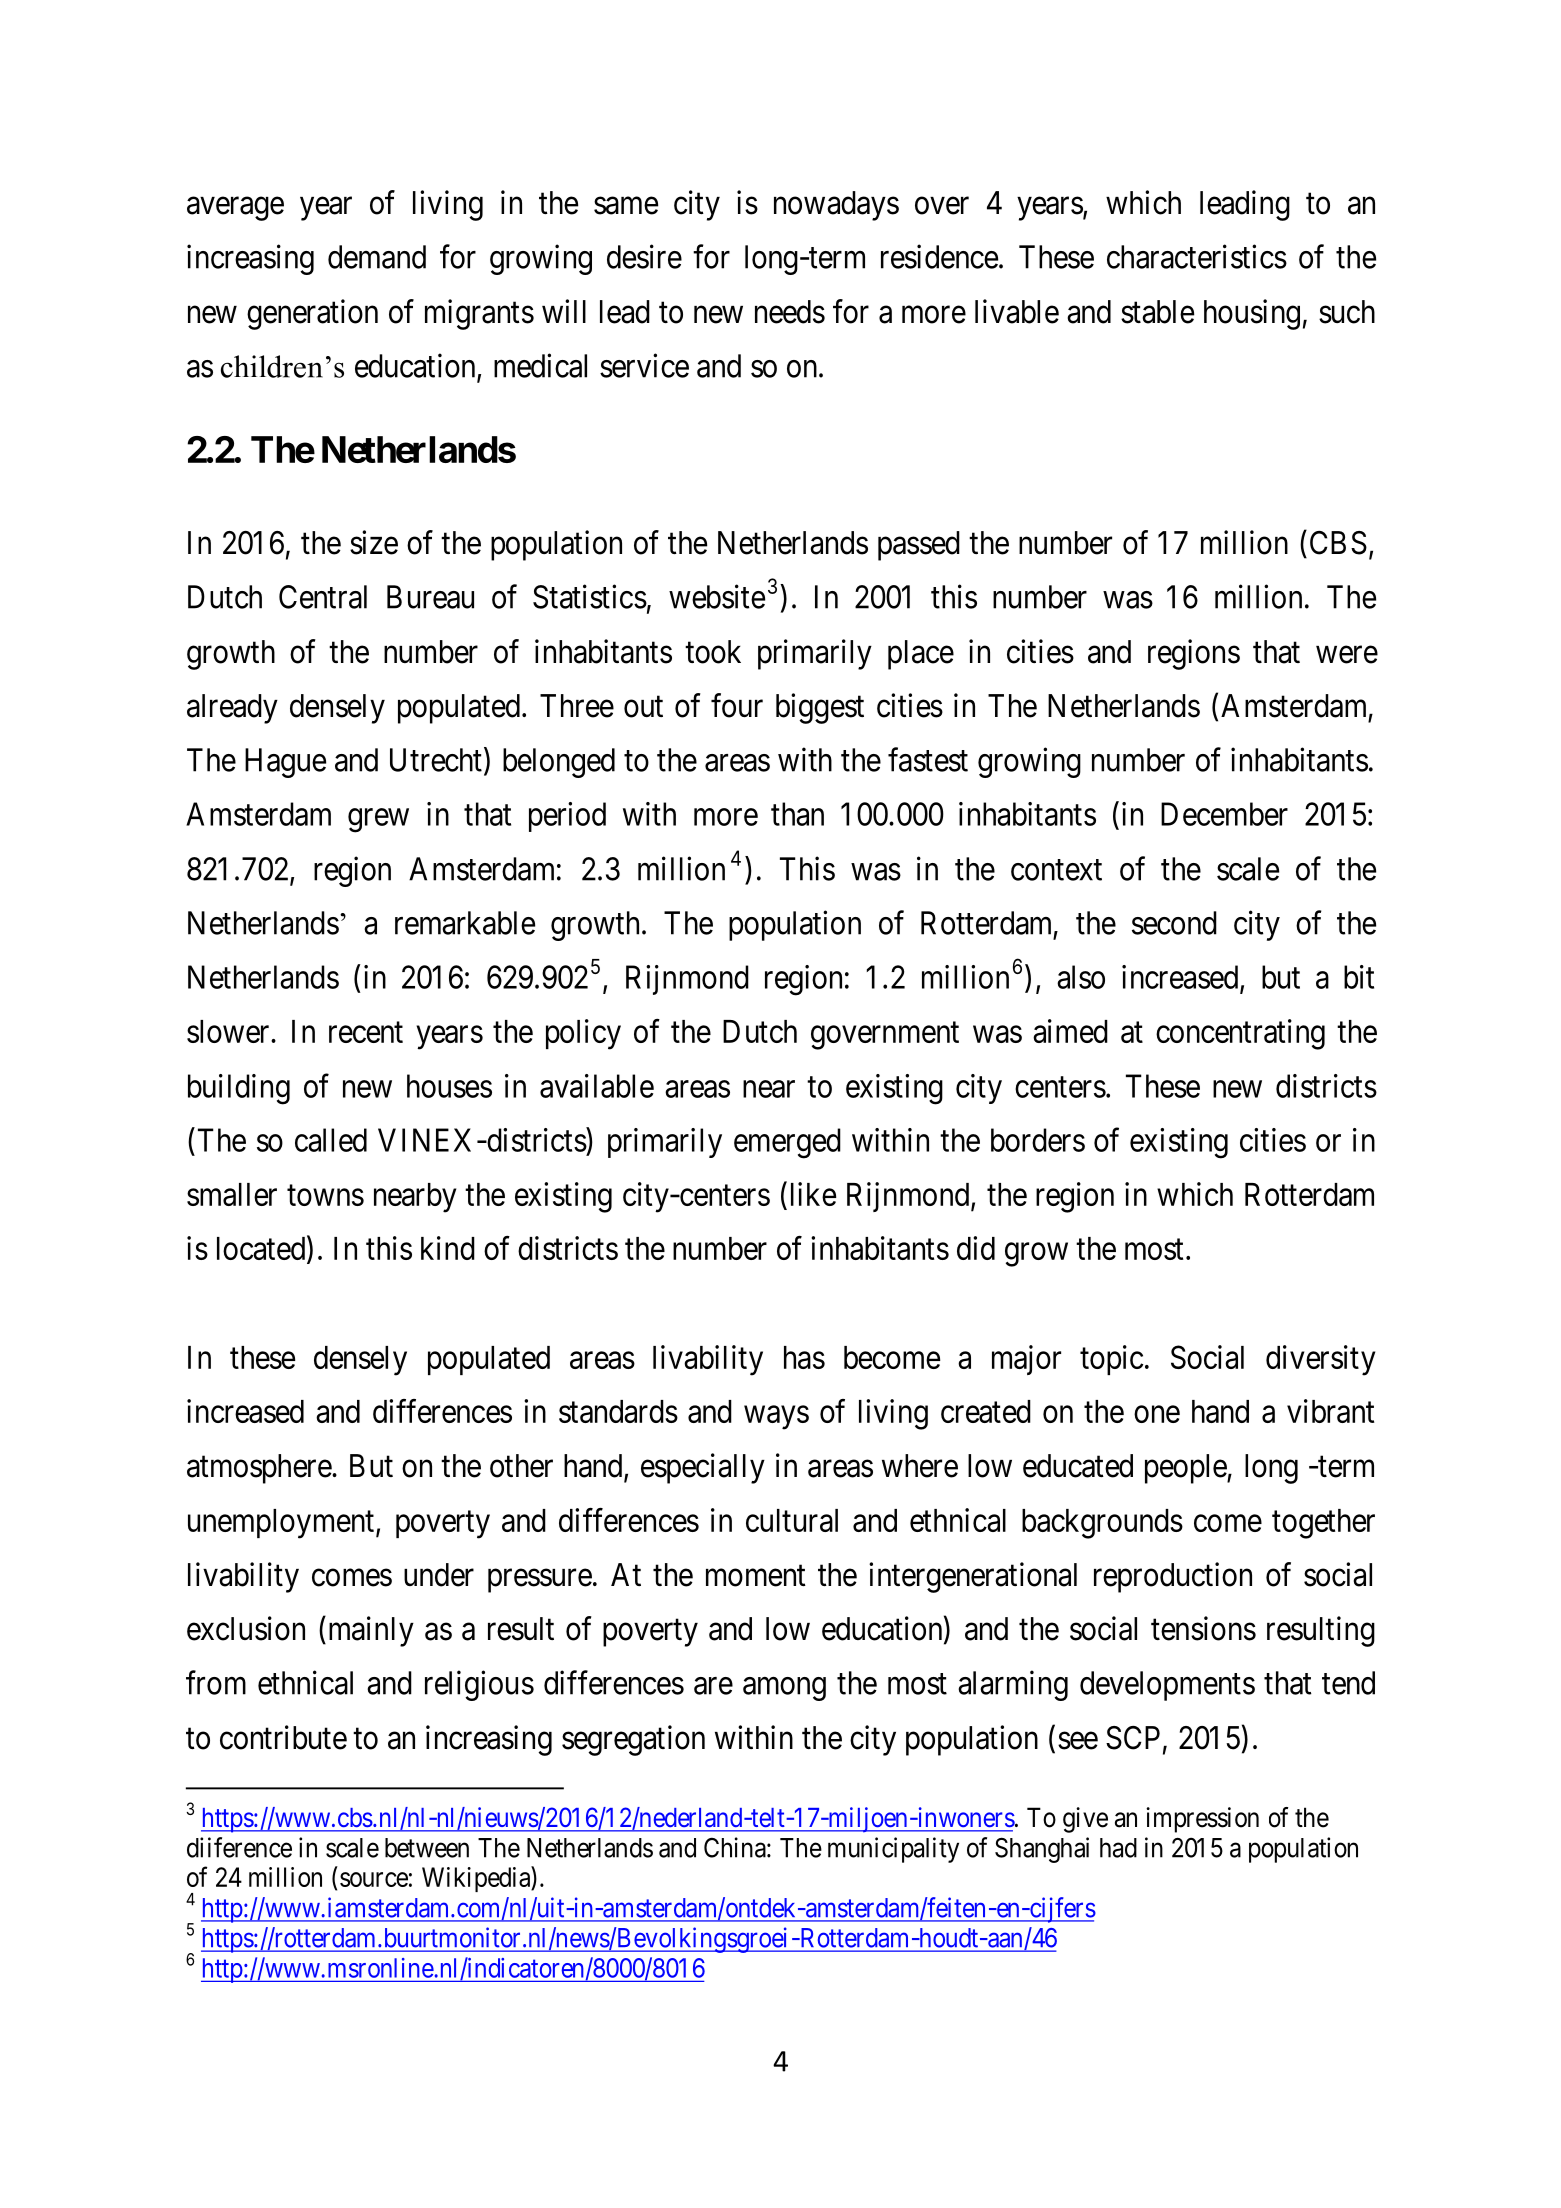 The height and width of the page is (2208, 1561). I want to click on like, so click(813, 1194).
